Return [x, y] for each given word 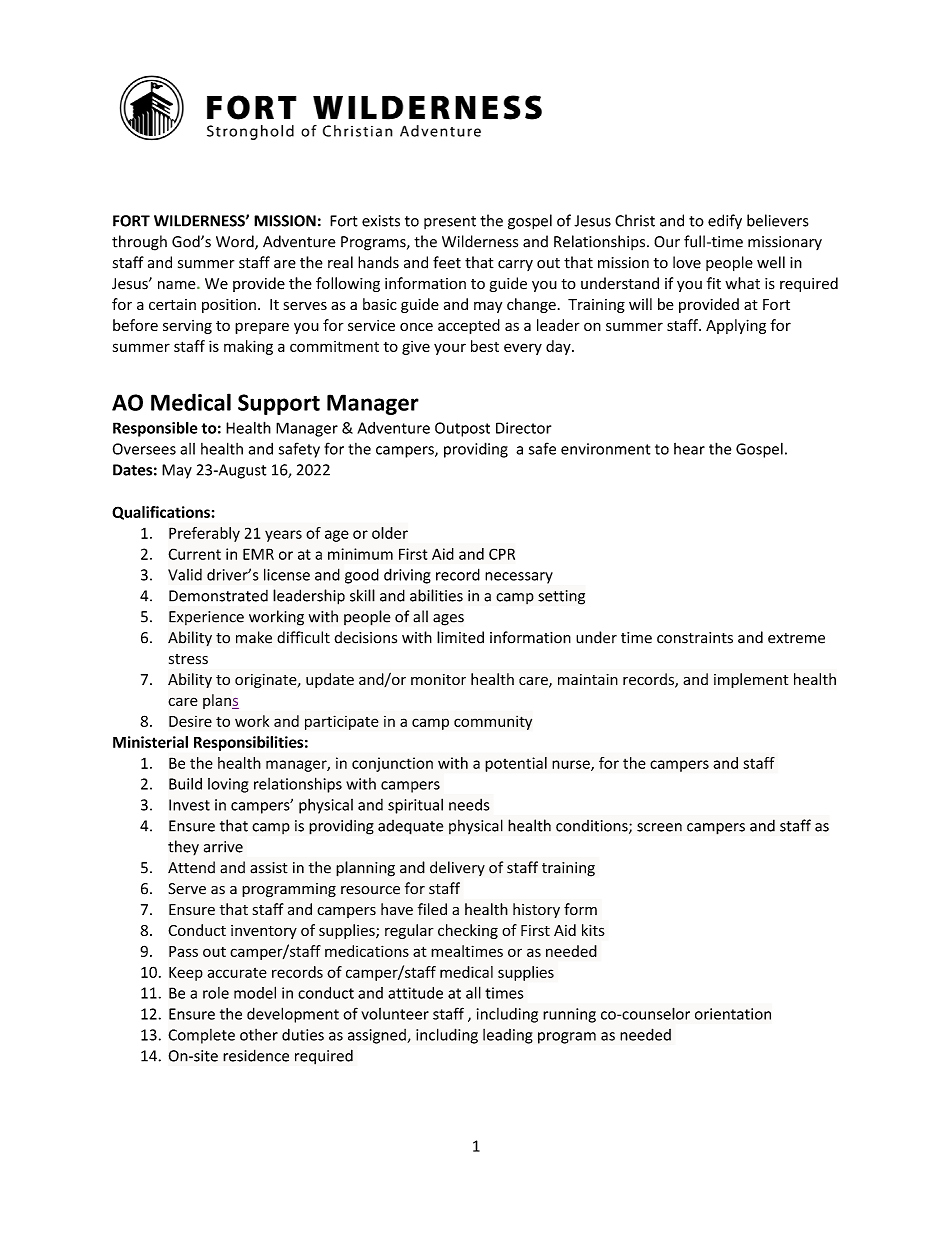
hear [689, 449]
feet [447, 262]
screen [659, 827]
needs [469, 804]
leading [508, 1036]
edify [725, 222]
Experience [206, 618]
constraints [695, 638]
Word [236, 242]
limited [460, 637]
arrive [223, 847]
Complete [201, 1036]
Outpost [462, 429]
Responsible [155, 429]
